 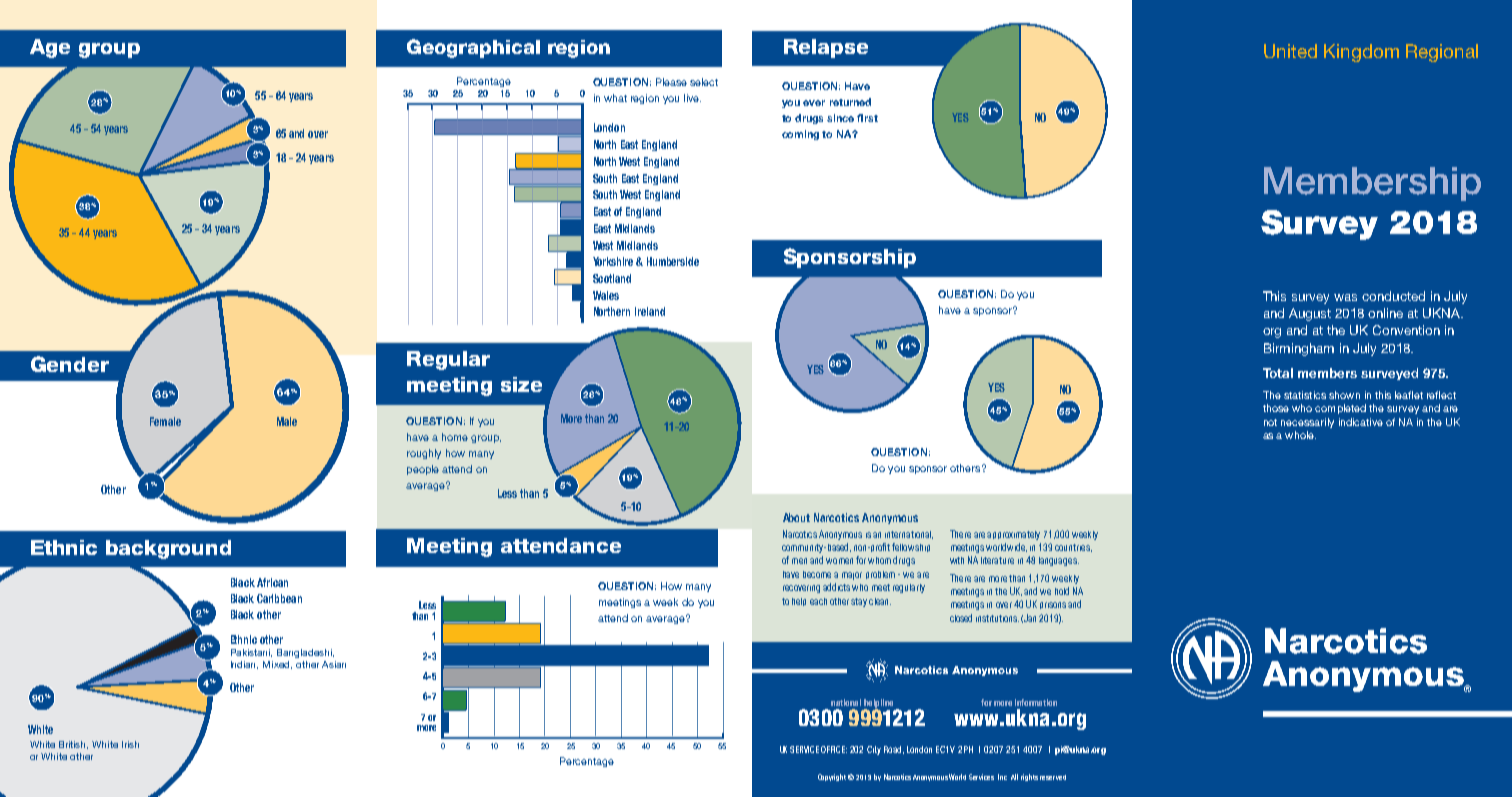 What do you see at coordinates (1053, 777) in the document?
I see `reserved` at bounding box center [1053, 777].
